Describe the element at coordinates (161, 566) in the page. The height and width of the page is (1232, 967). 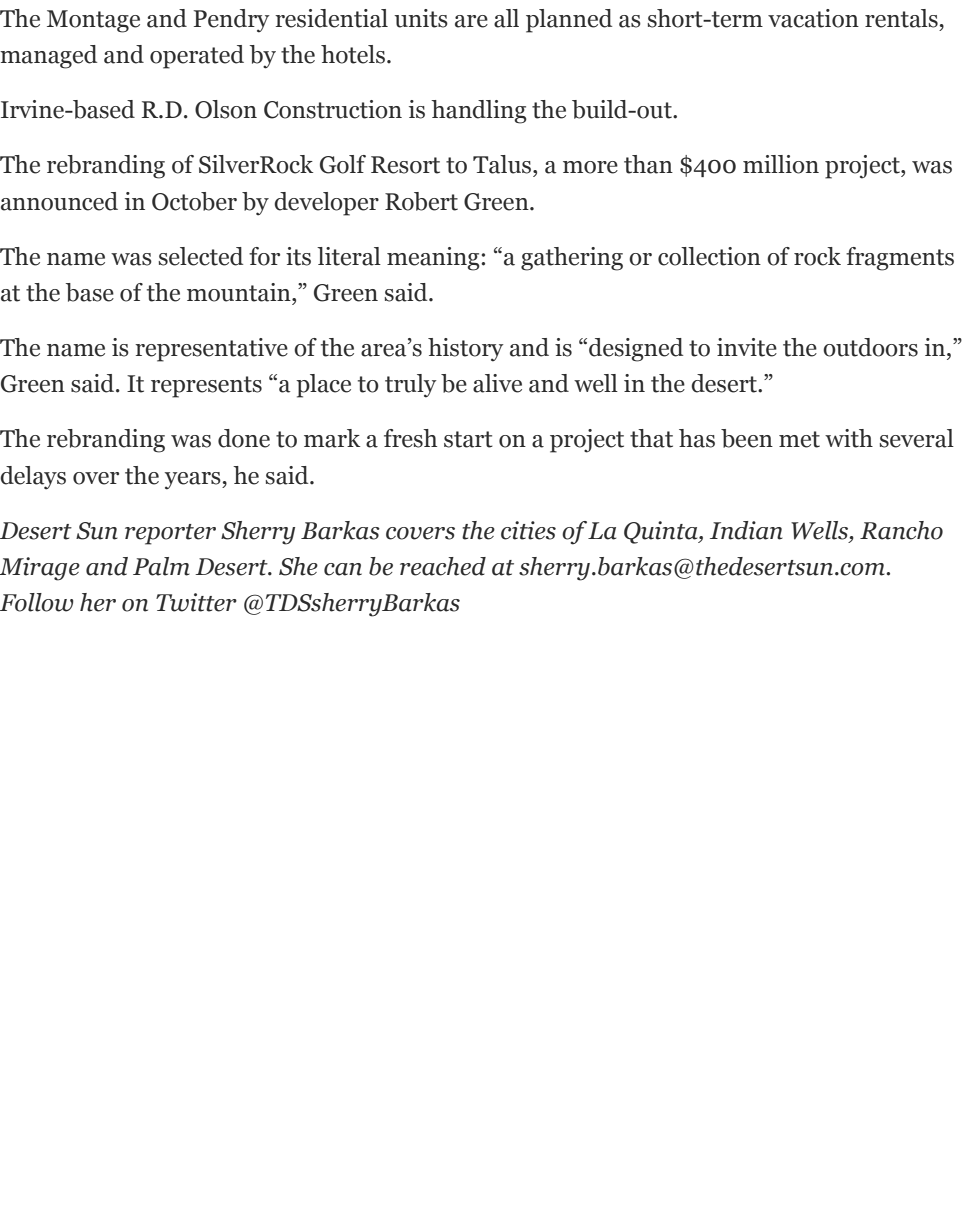
I see `Palm` at that location.
